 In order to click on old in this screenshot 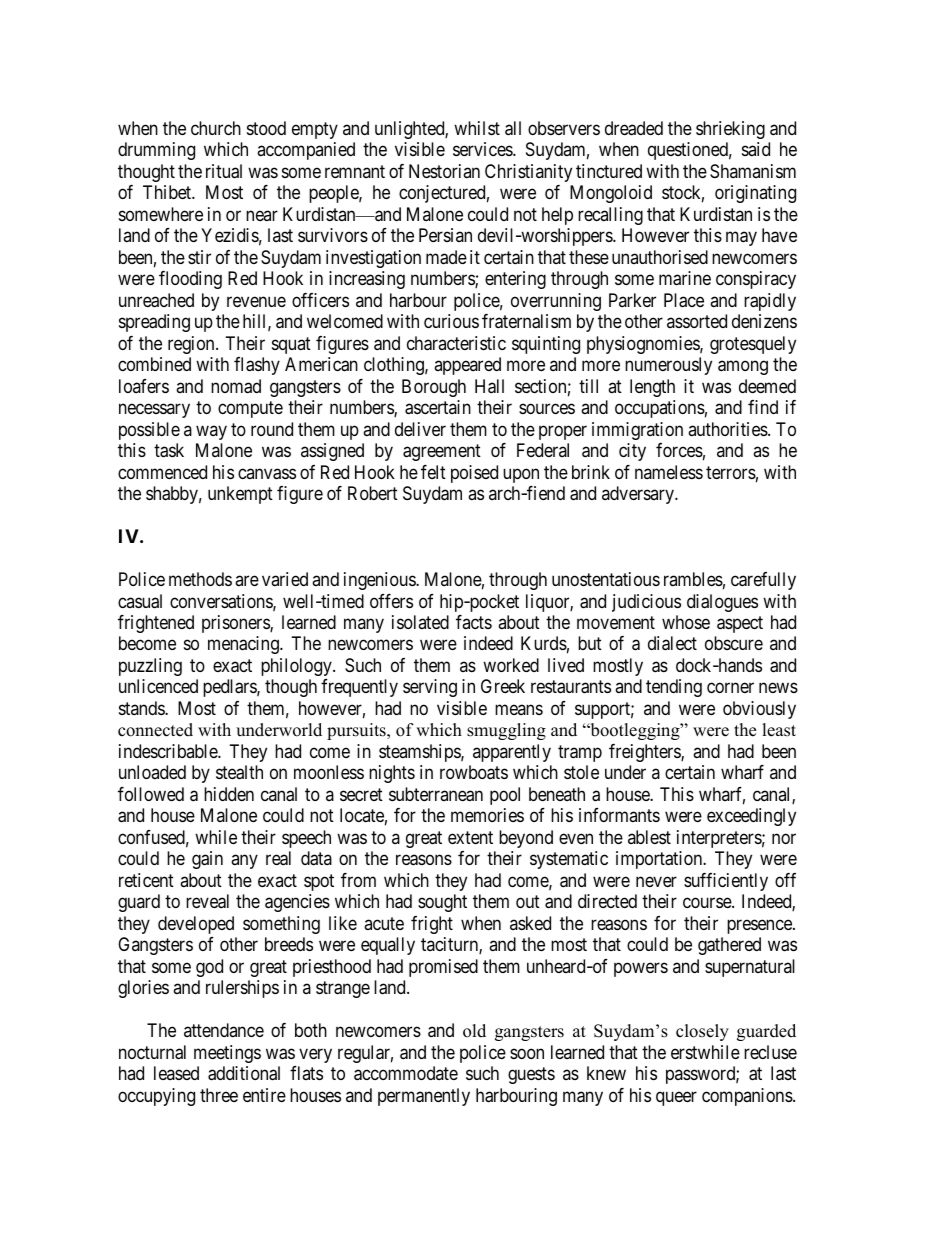, I will do `click(474, 1031)`.
